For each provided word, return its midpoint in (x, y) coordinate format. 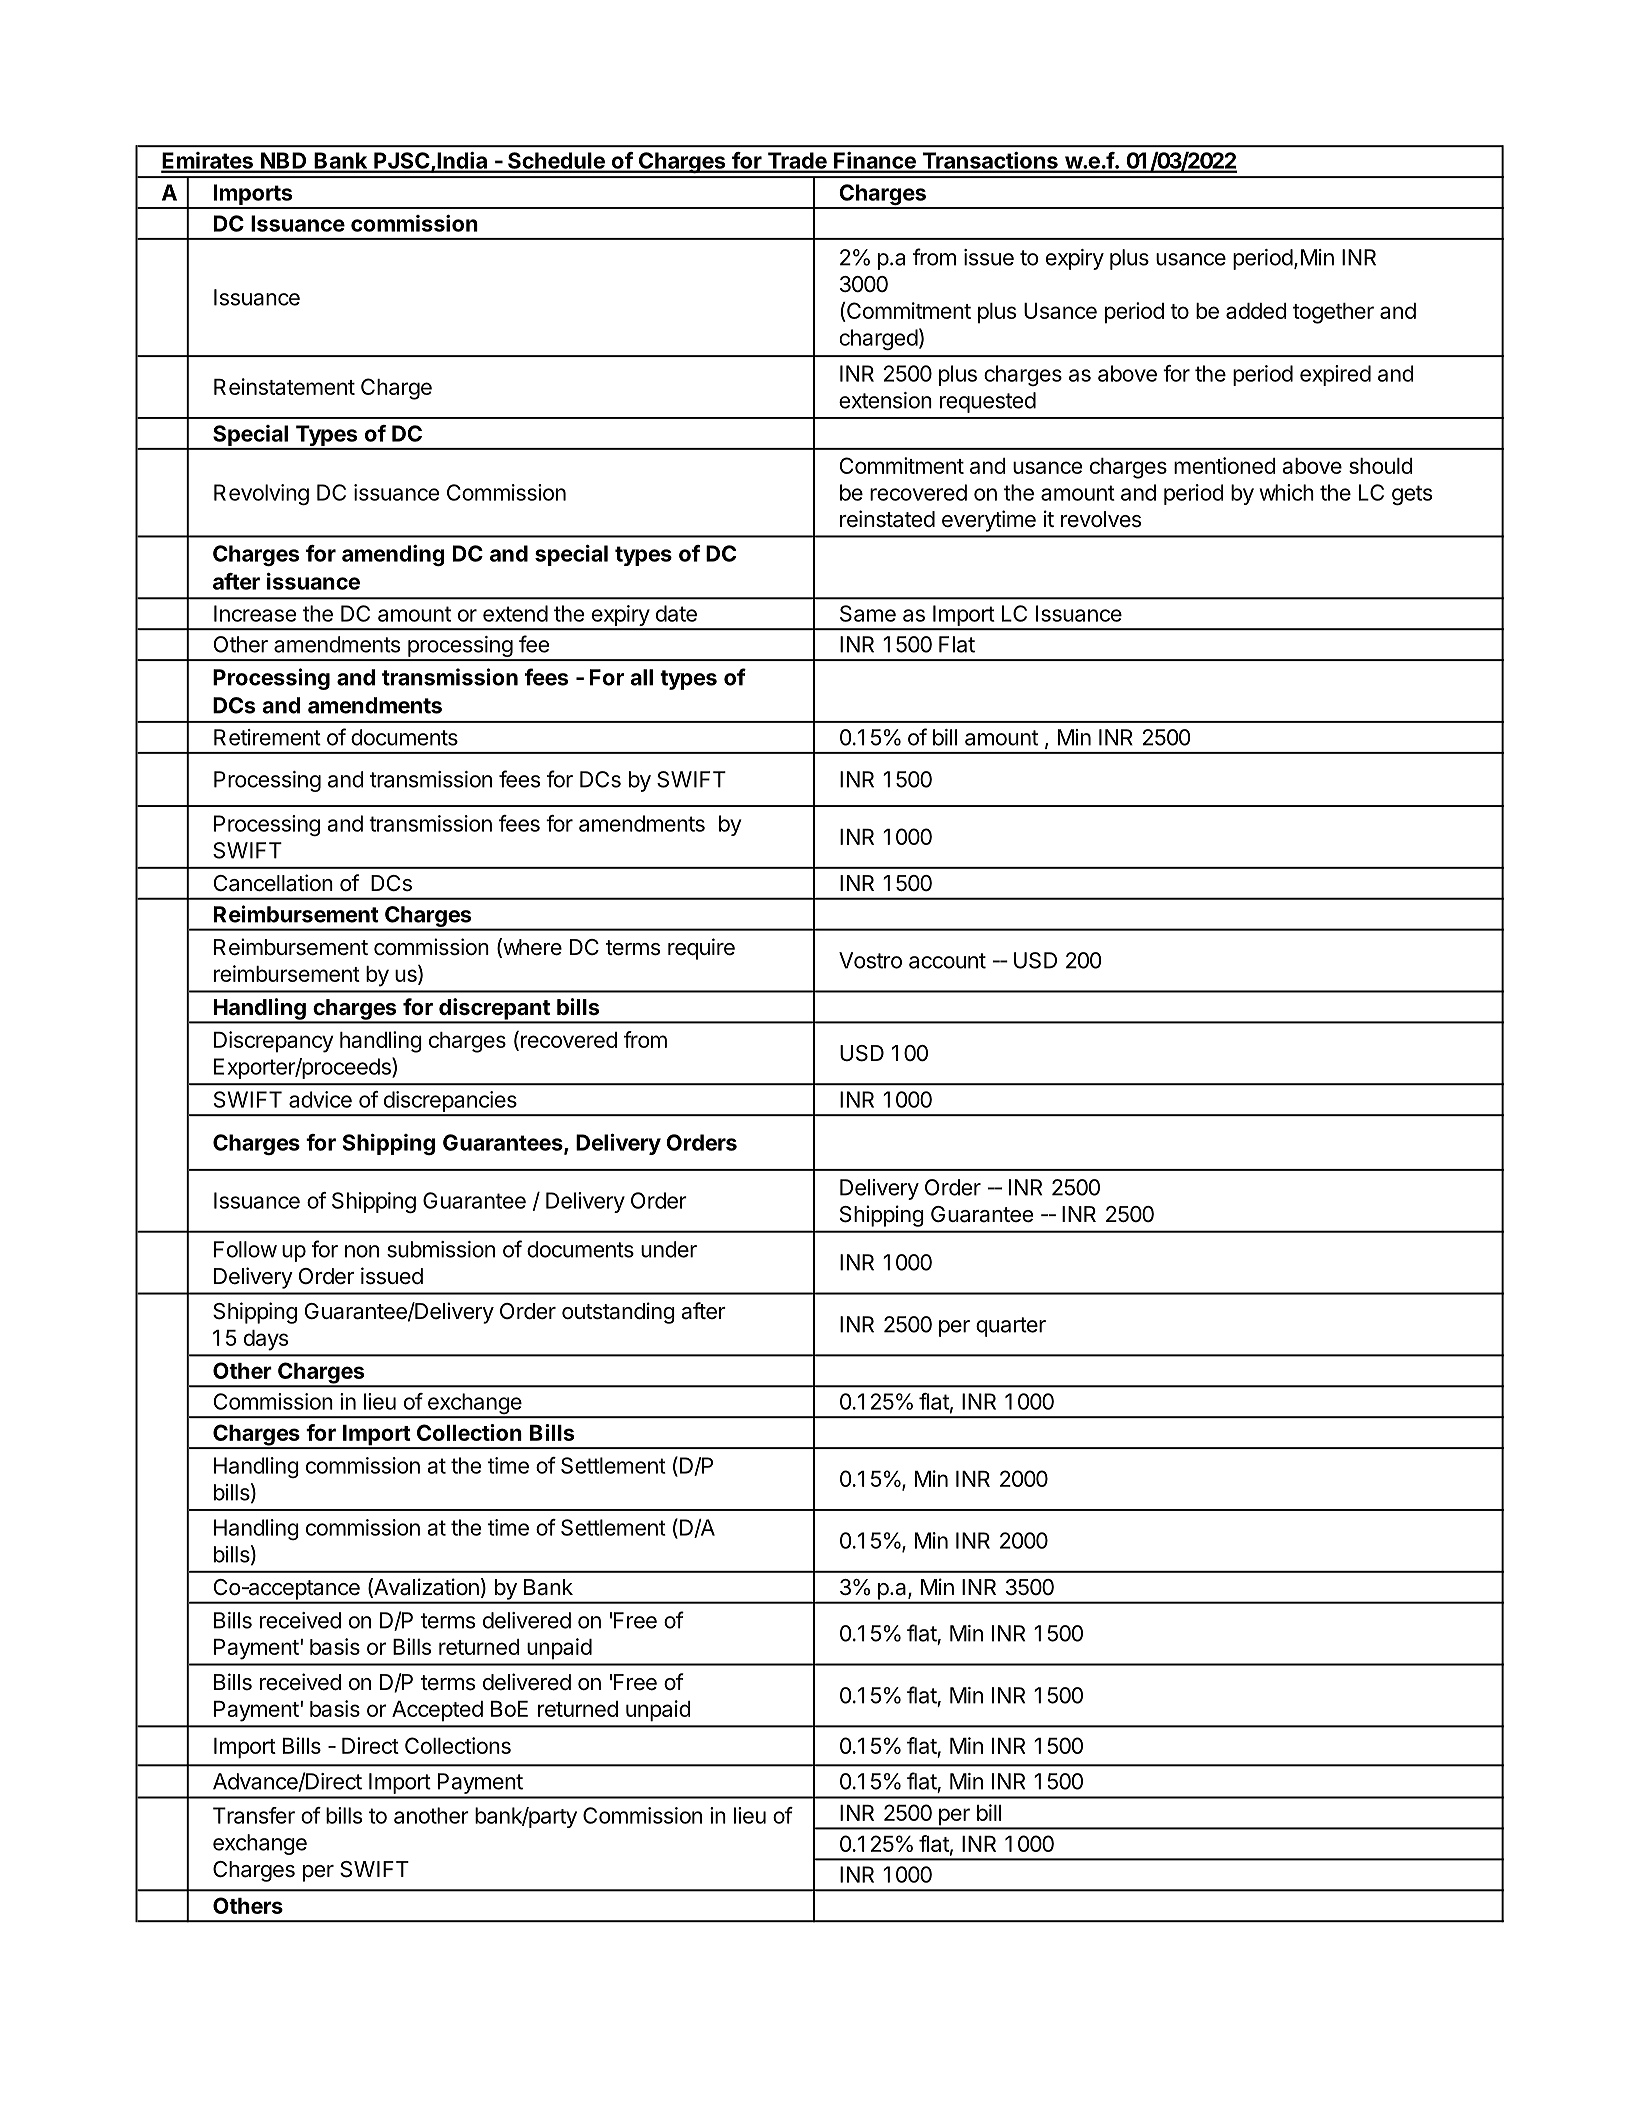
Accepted (437, 1711)
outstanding (618, 1313)
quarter (1011, 1327)
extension (885, 400)
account (947, 961)
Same (868, 613)
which (1286, 492)
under (669, 1249)
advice (320, 1099)
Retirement (267, 737)
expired (1335, 375)
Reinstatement (284, 386)
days (266, 1340)
